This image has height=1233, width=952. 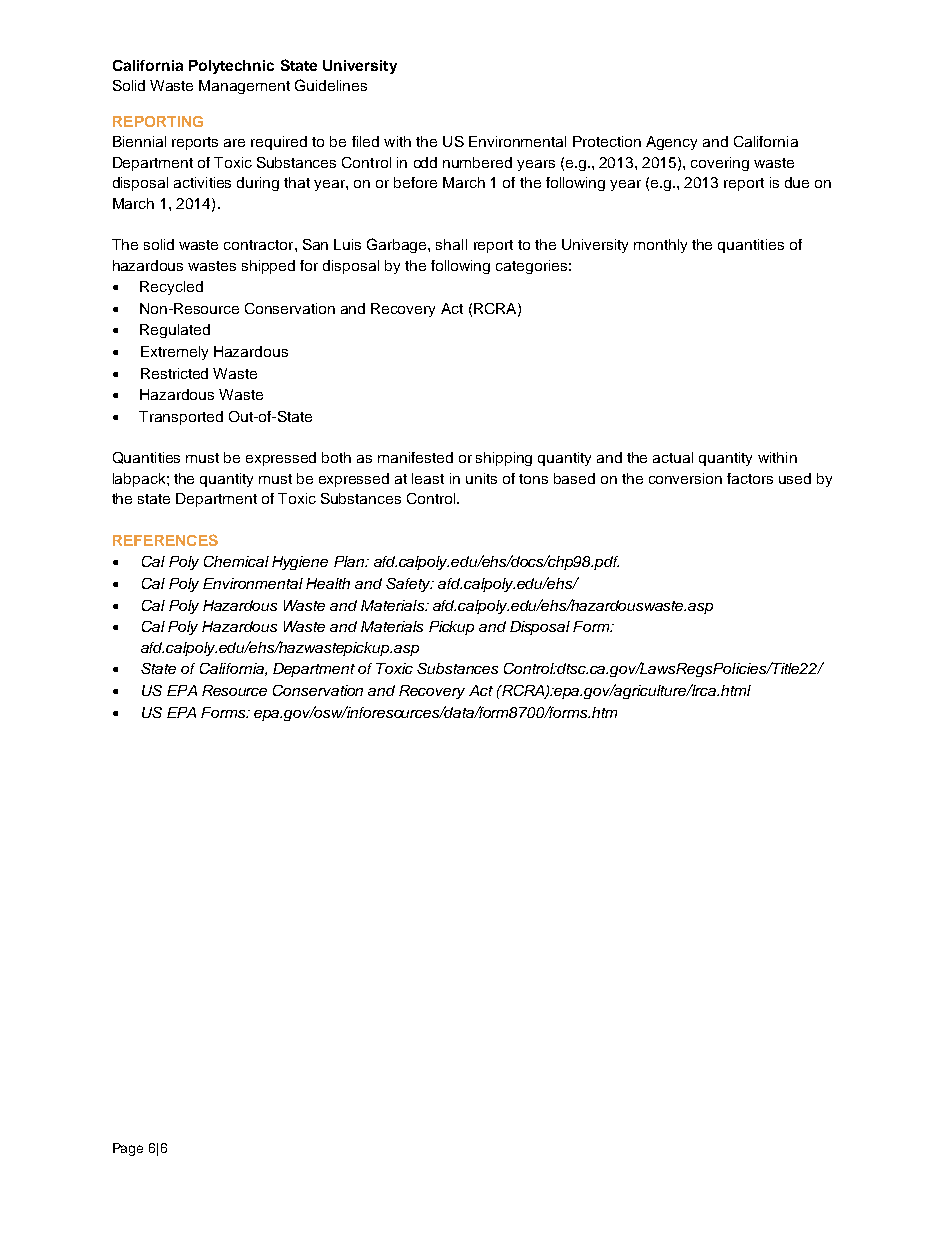 I want to click on Page, so click(x=128, y=1149).
